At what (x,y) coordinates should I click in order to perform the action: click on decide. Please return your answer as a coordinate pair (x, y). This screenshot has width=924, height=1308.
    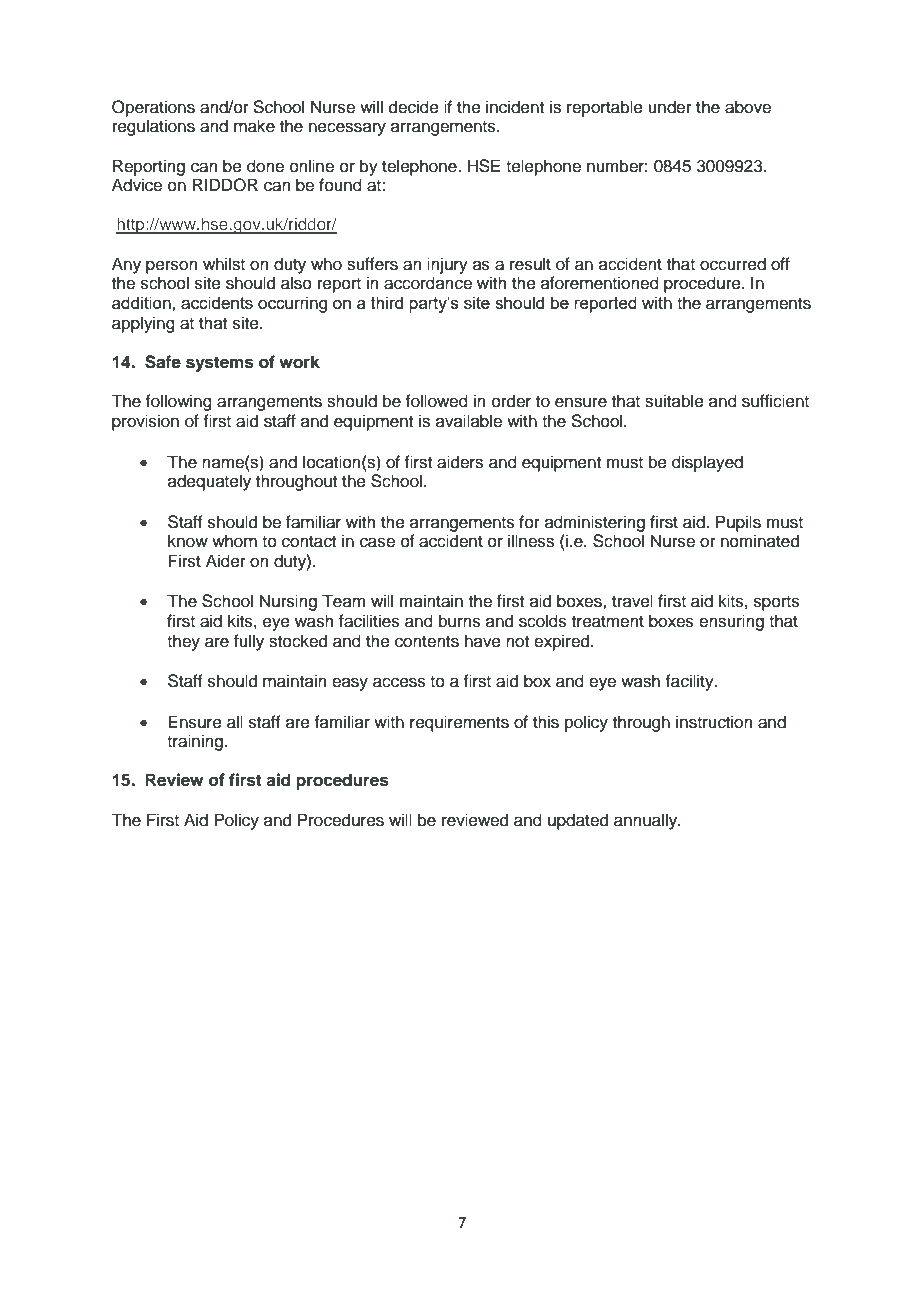
    Looking at the image, I should click on (414, 107).
